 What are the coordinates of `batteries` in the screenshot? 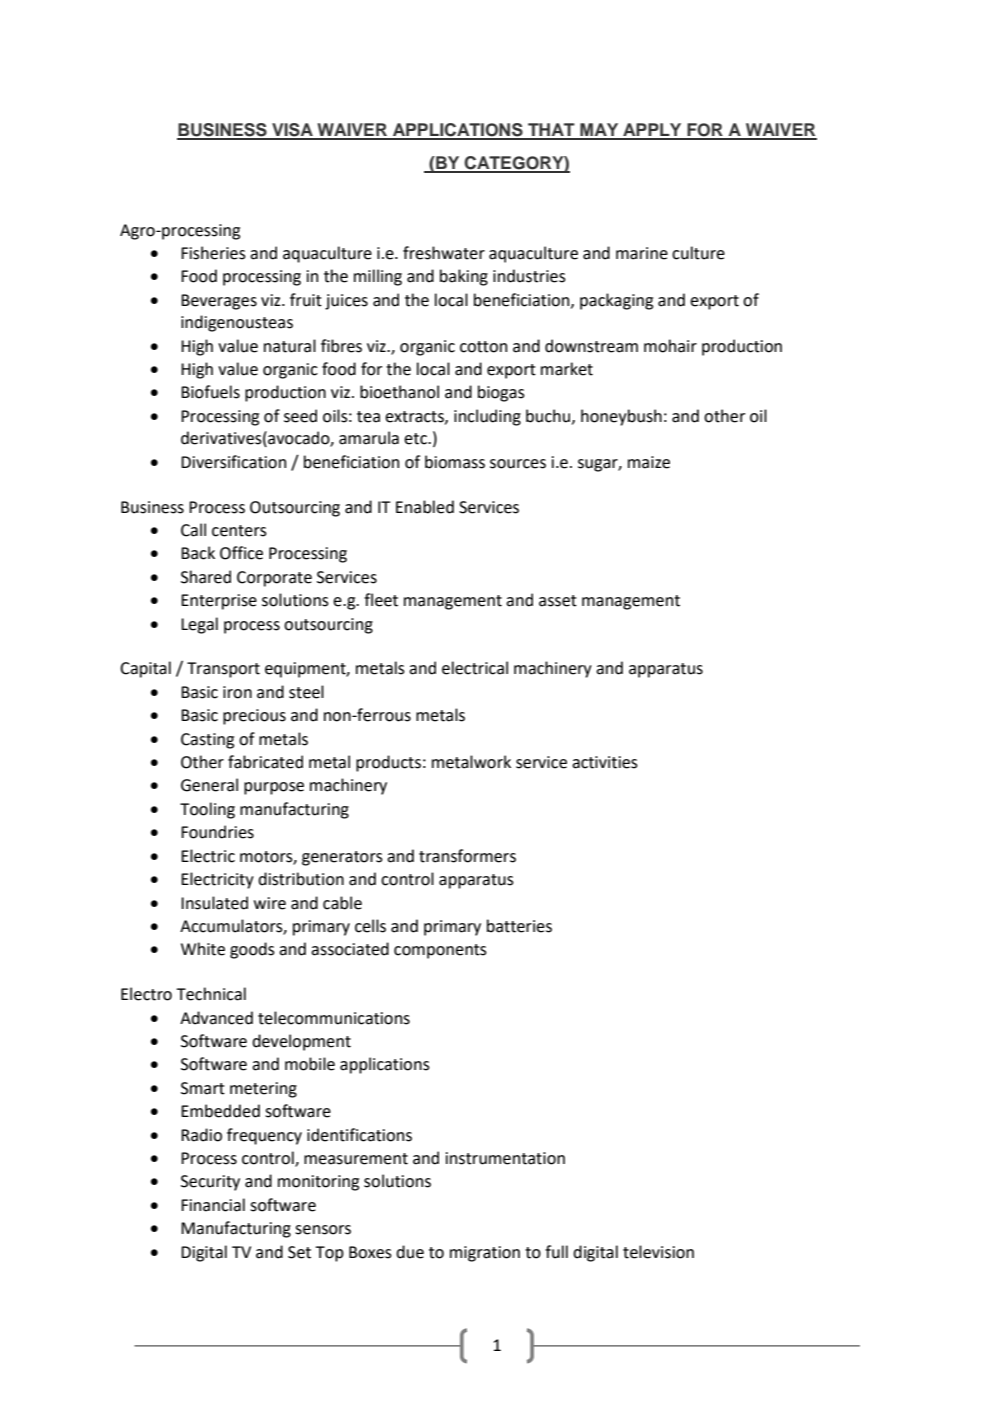 It's located at (519, 926).
